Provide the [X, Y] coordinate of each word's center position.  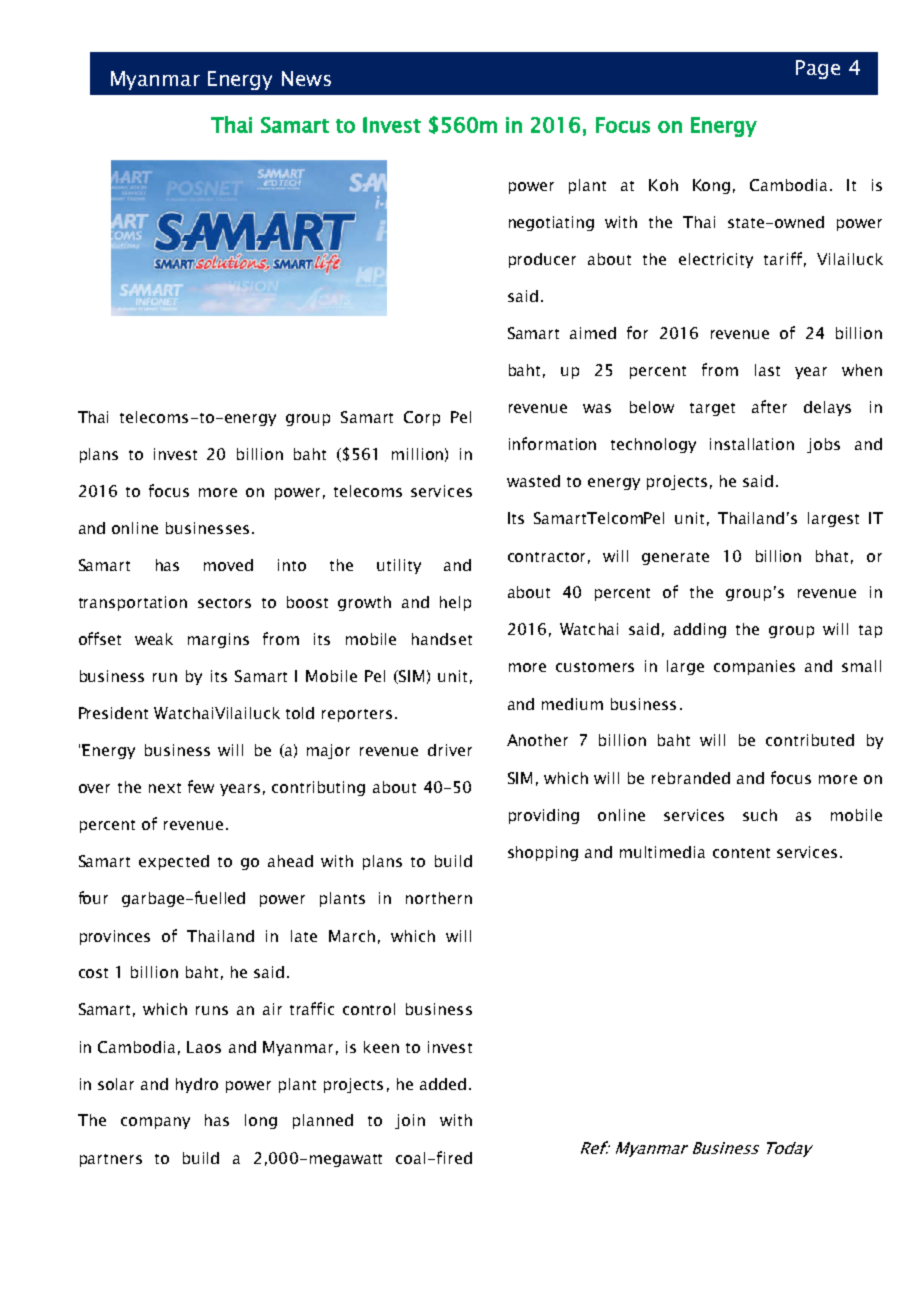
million [417, 454]
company [155, 1123]
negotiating [551, 223]
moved [228, 565]
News [306, 78]
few [201, 786]
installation [752, 444]
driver [450, 750]
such [760, 815]
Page [818, 69]
